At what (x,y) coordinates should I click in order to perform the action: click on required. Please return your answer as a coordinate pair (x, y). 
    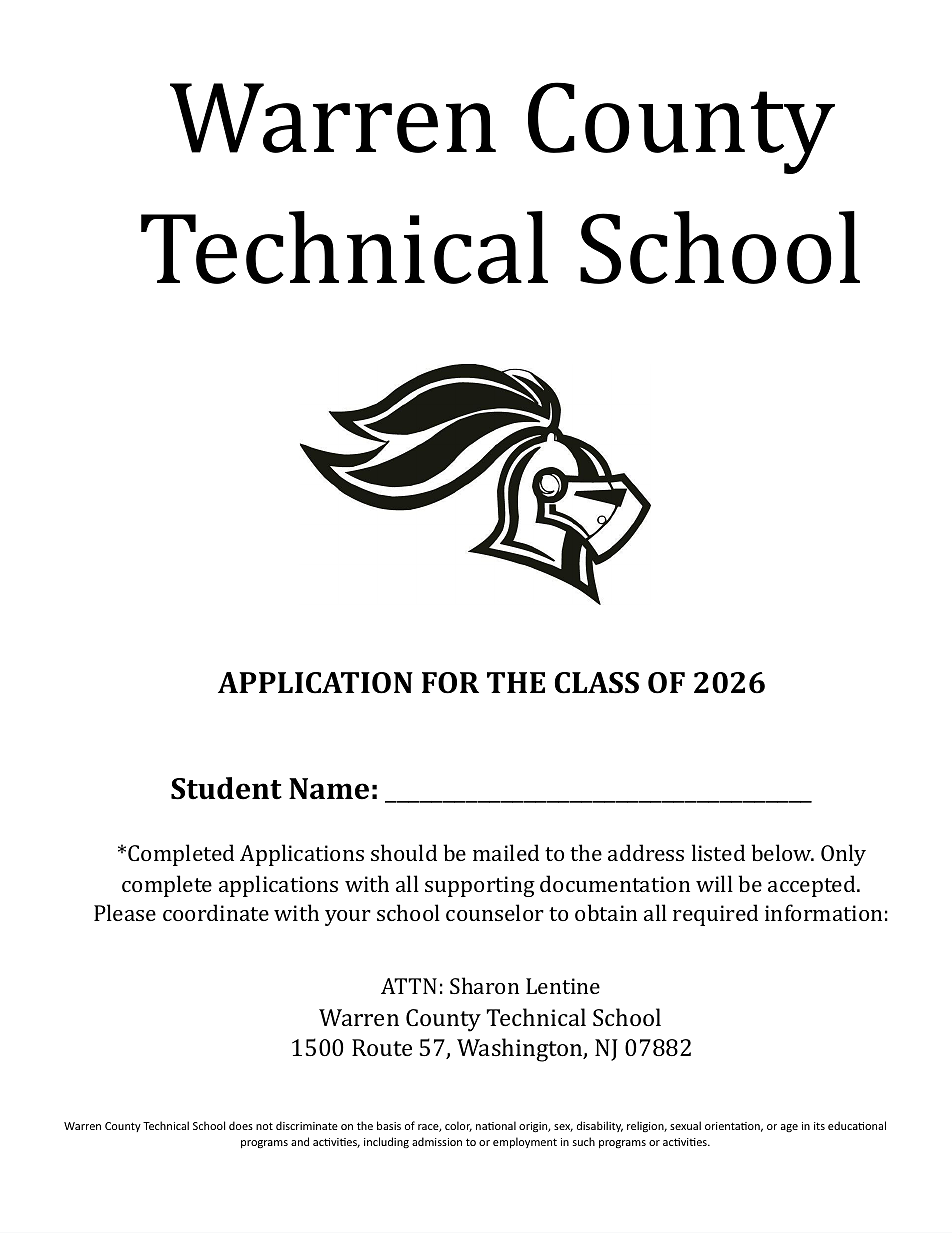
    Looking at the image, I should click on (715, 915).
